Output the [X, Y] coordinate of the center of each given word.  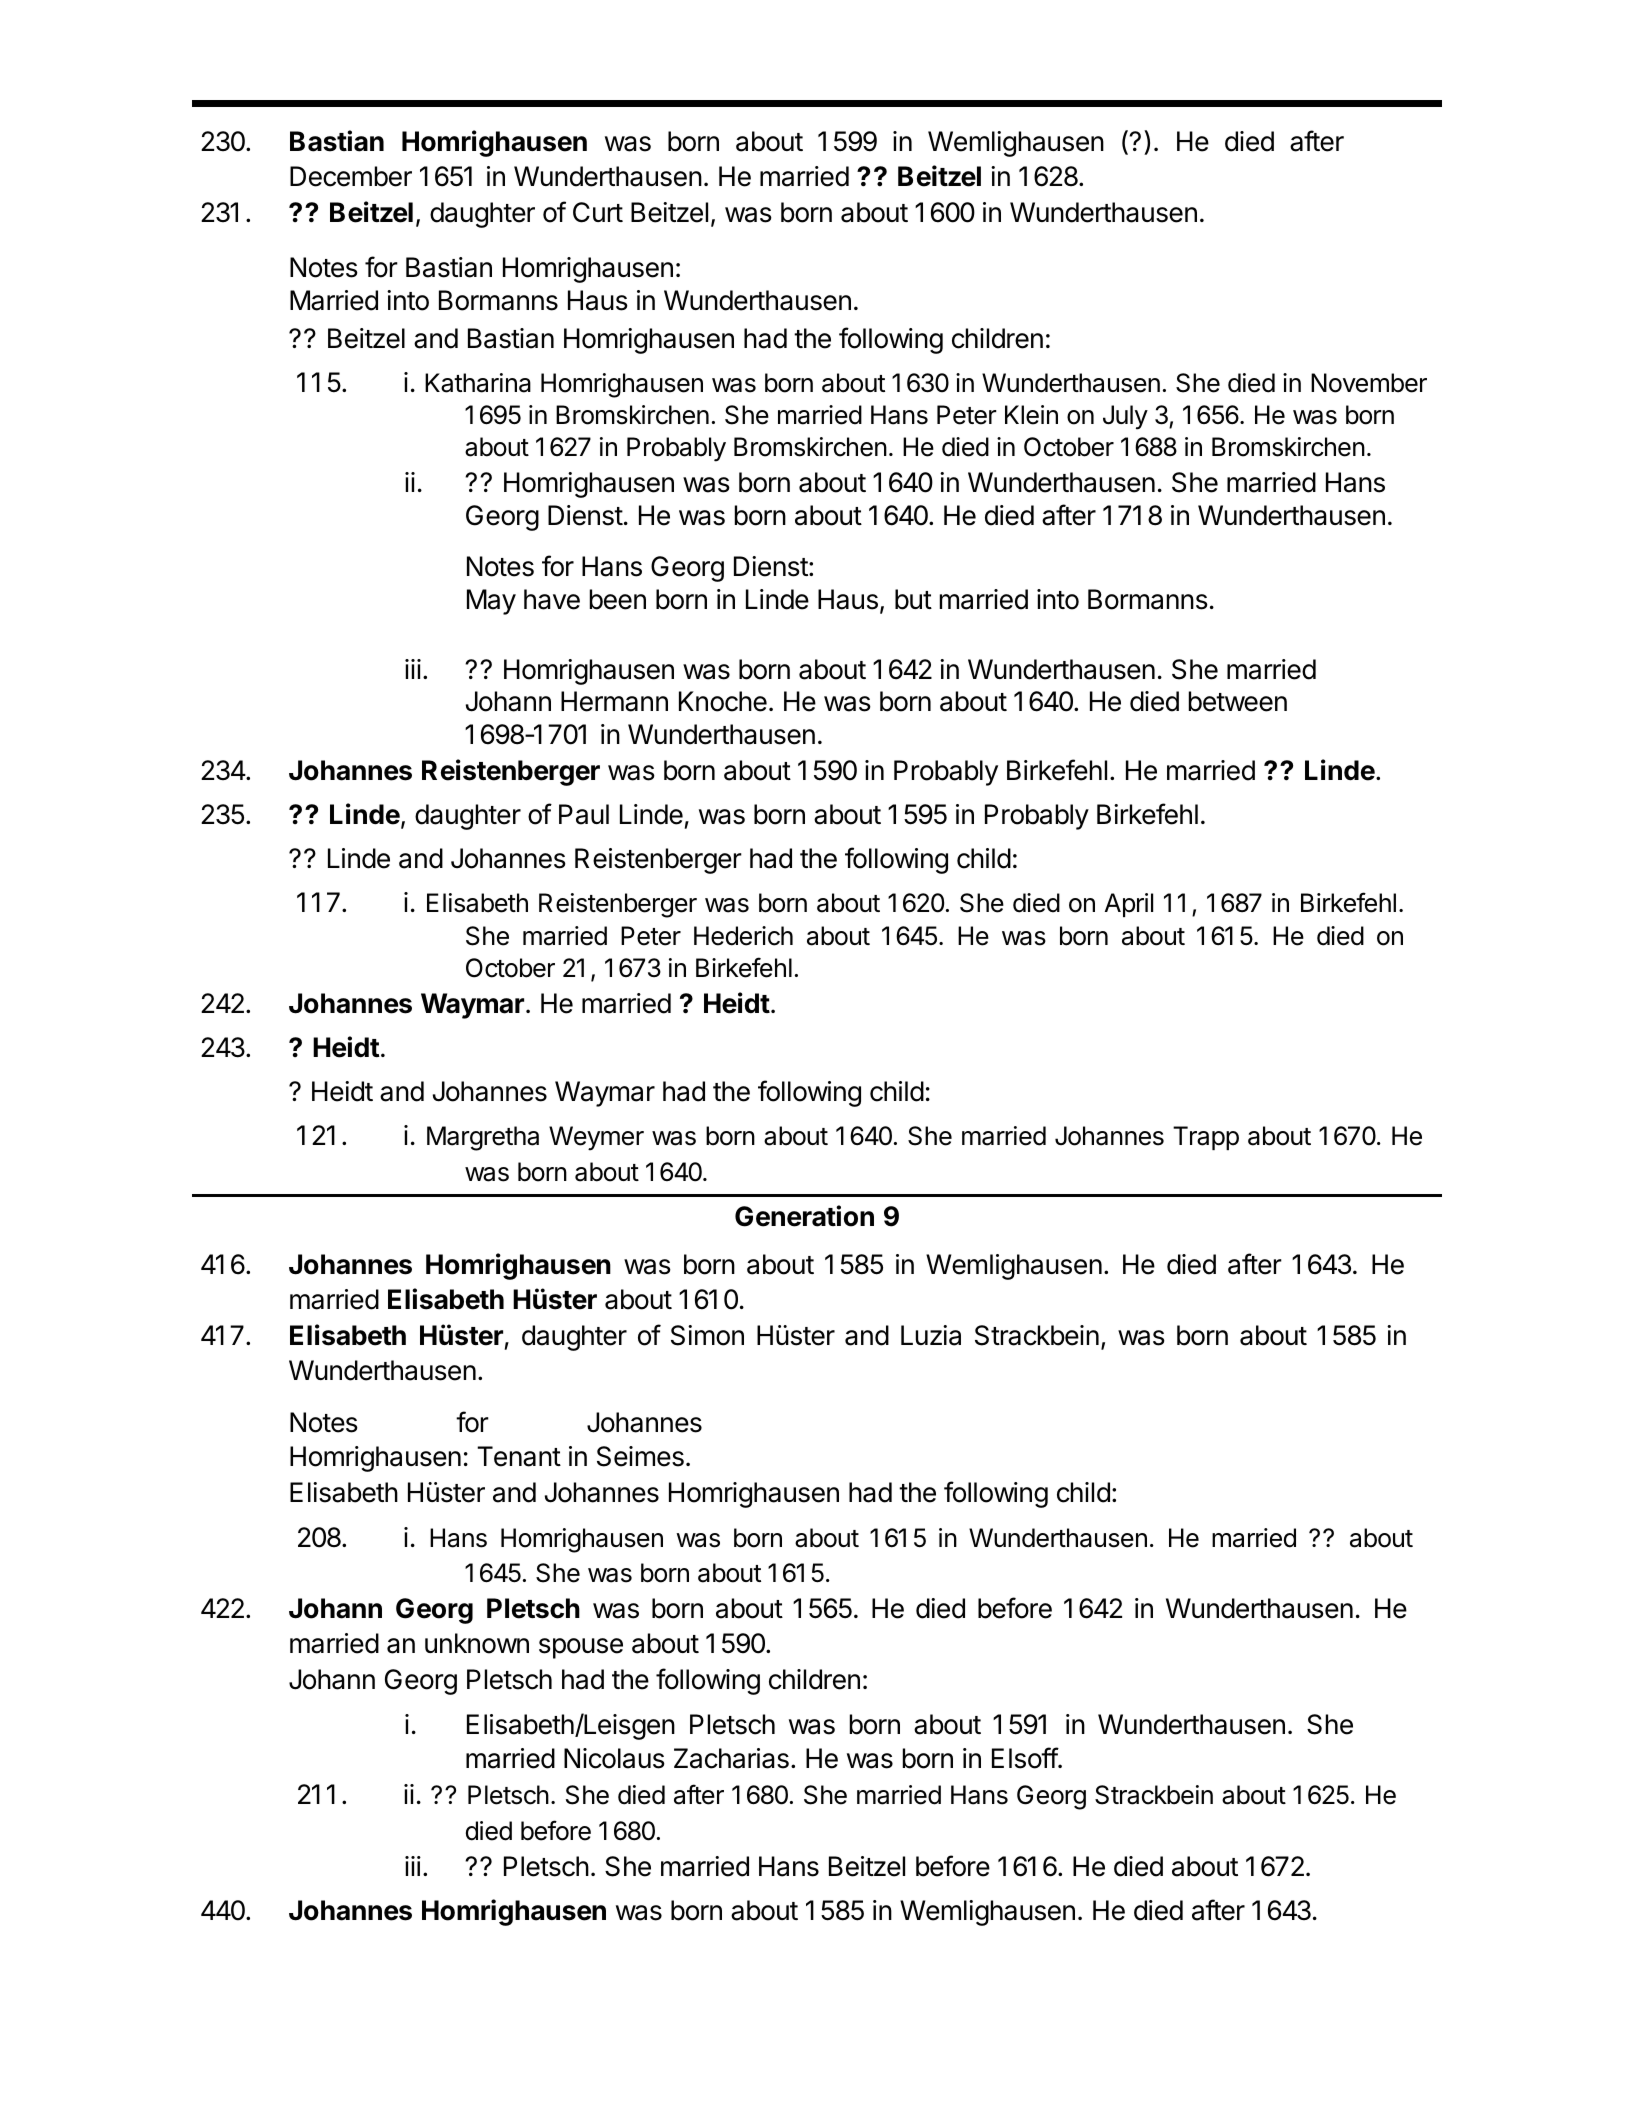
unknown [477, 1643]
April [1129, 905]
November [1369, 383]
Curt [598, 212]
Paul [584, 814]
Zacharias [731, 1758]
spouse [581, 1648]
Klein [1031, 415]
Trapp [1206, 1138]
